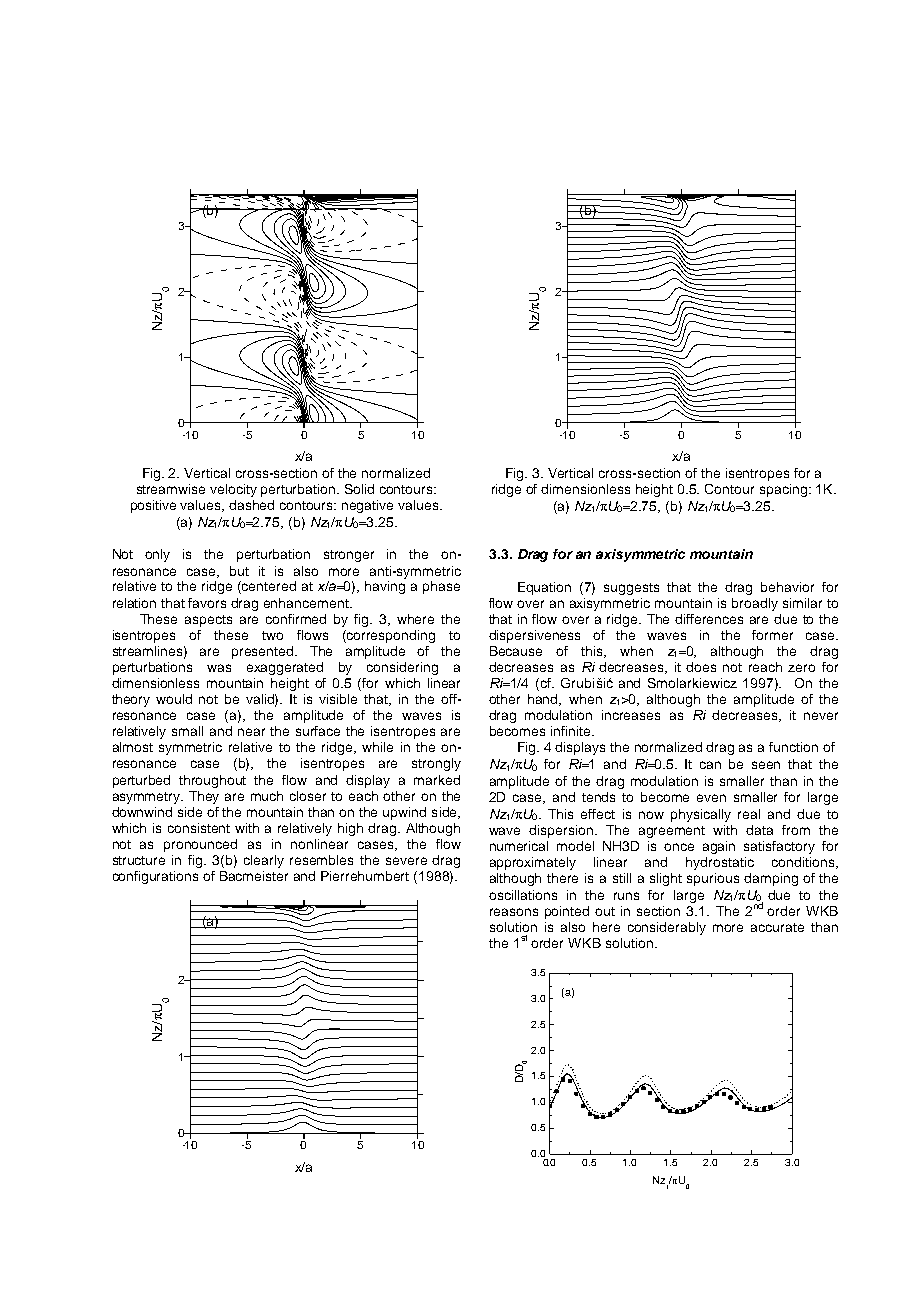 The height and width of the screenshot is (1308, 924). Describe the element at coordinates (514, 912) in the screenshot. I see `reasons` at that location.
